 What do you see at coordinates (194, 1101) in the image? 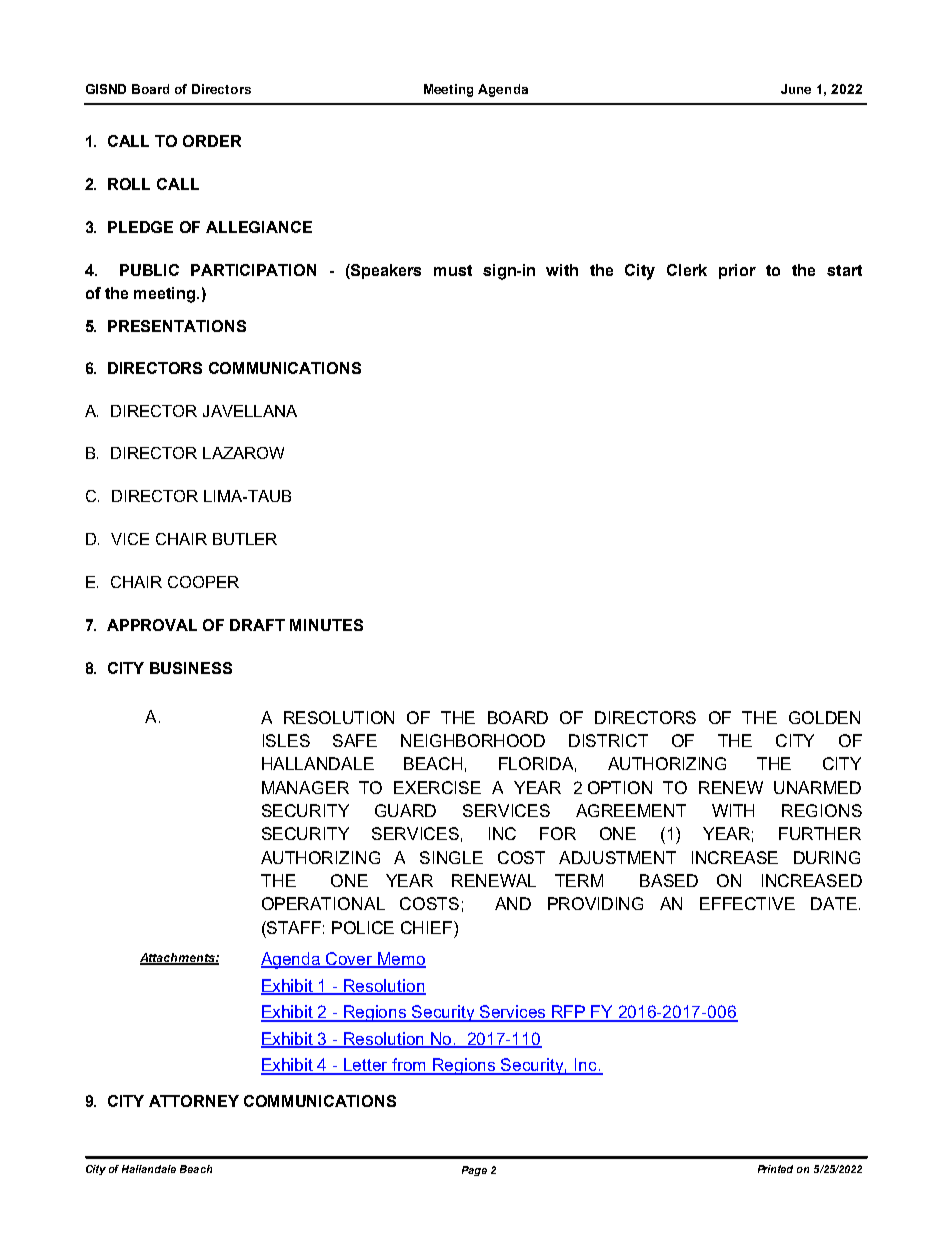
I see `ATTORNEY` at bounding box center [194, 1101].
